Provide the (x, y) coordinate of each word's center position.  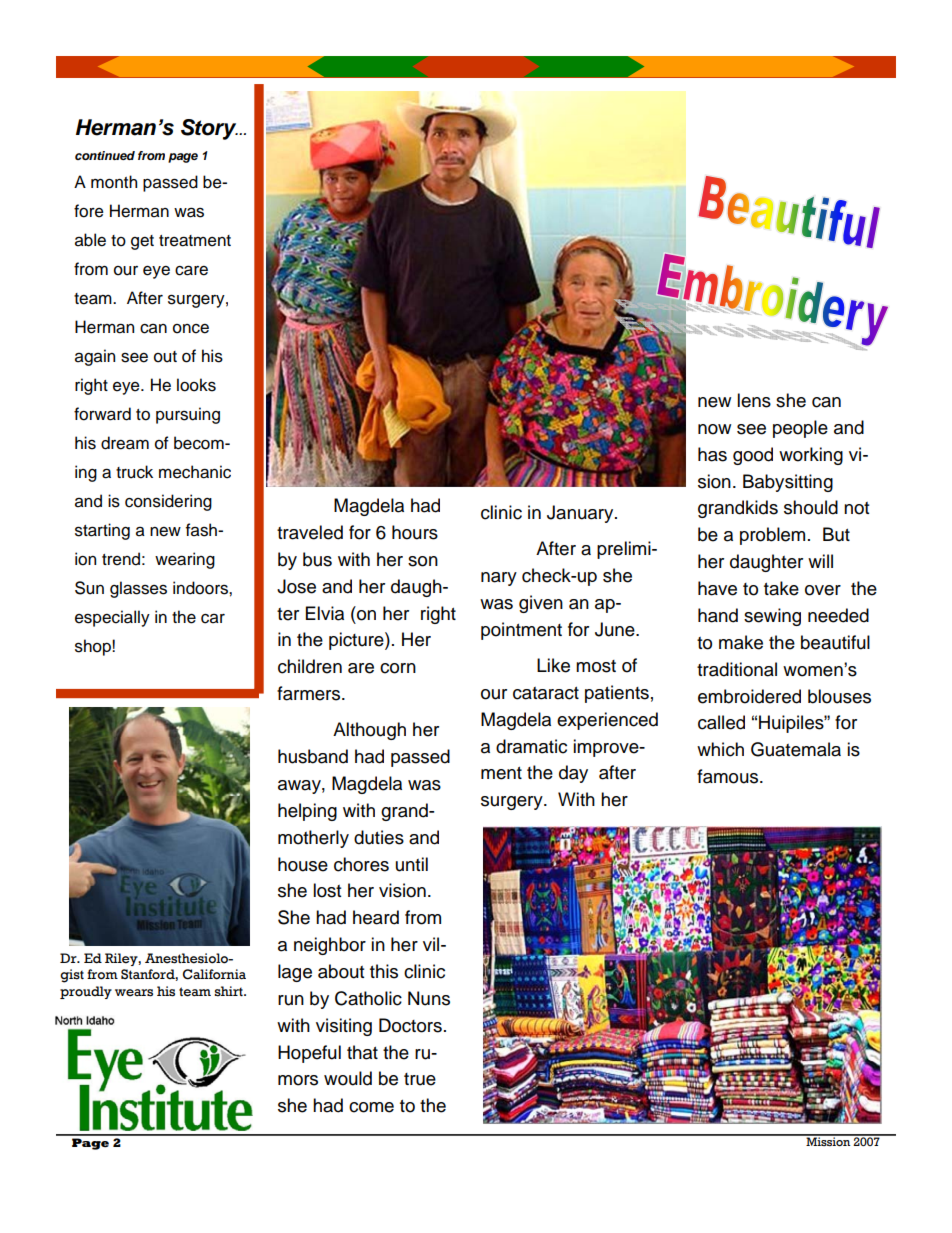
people (800, 429)
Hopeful (309, 1054)
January (581, 514)
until (412, 864)
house (303, 864)
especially (112, 618)
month (114, 182)
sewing (772, 617)
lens (754, 400)
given (541, 604)
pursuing (188, 415)
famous (729, 776)
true (420, 1079)
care (191, 270)
